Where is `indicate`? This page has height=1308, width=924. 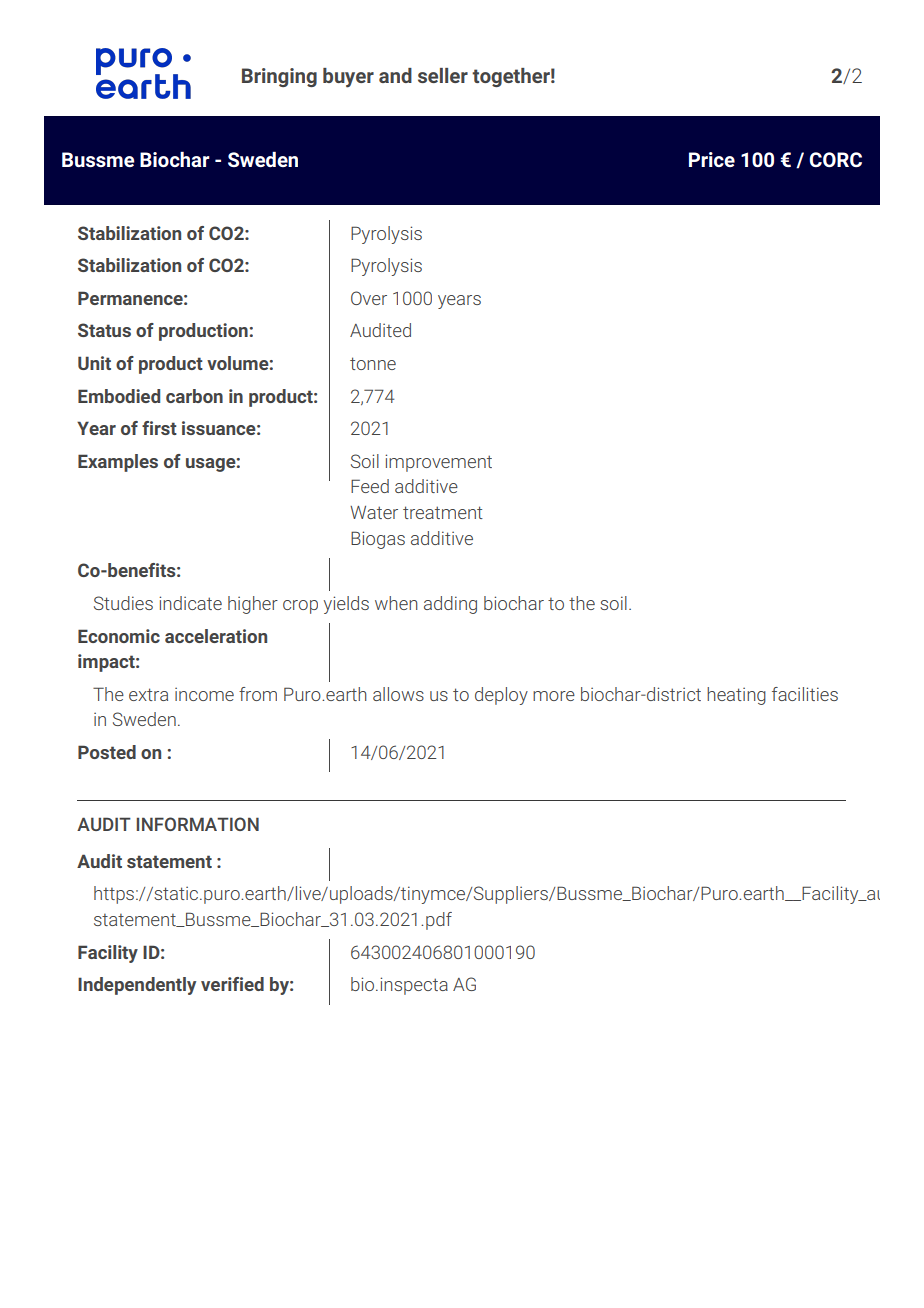 indicate is located at coordinates (190, 603).
